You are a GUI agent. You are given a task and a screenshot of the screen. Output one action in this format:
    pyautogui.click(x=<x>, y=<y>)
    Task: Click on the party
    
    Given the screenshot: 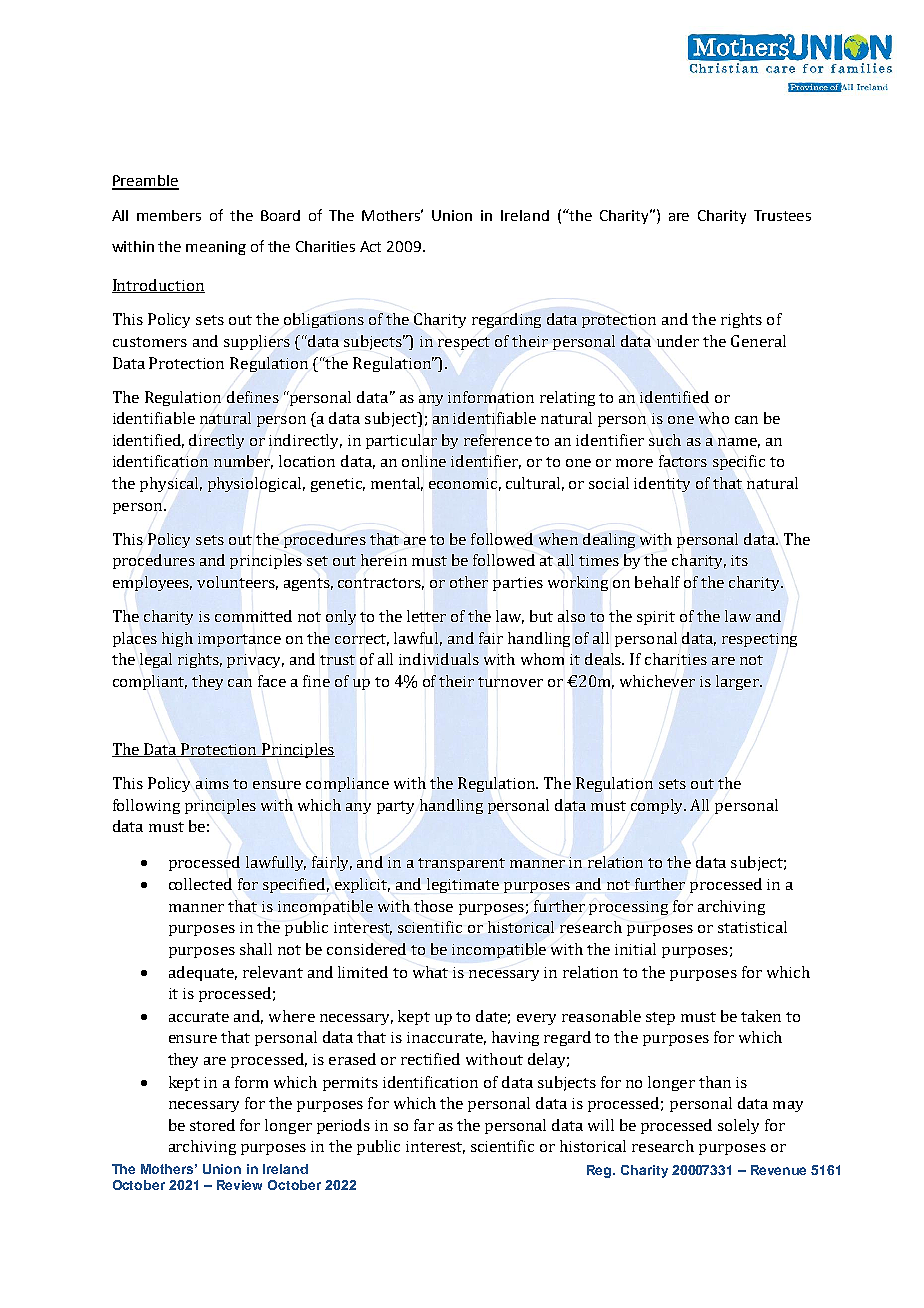 What is the action you would take?
    pyautogui.click(x=395, y=807)
